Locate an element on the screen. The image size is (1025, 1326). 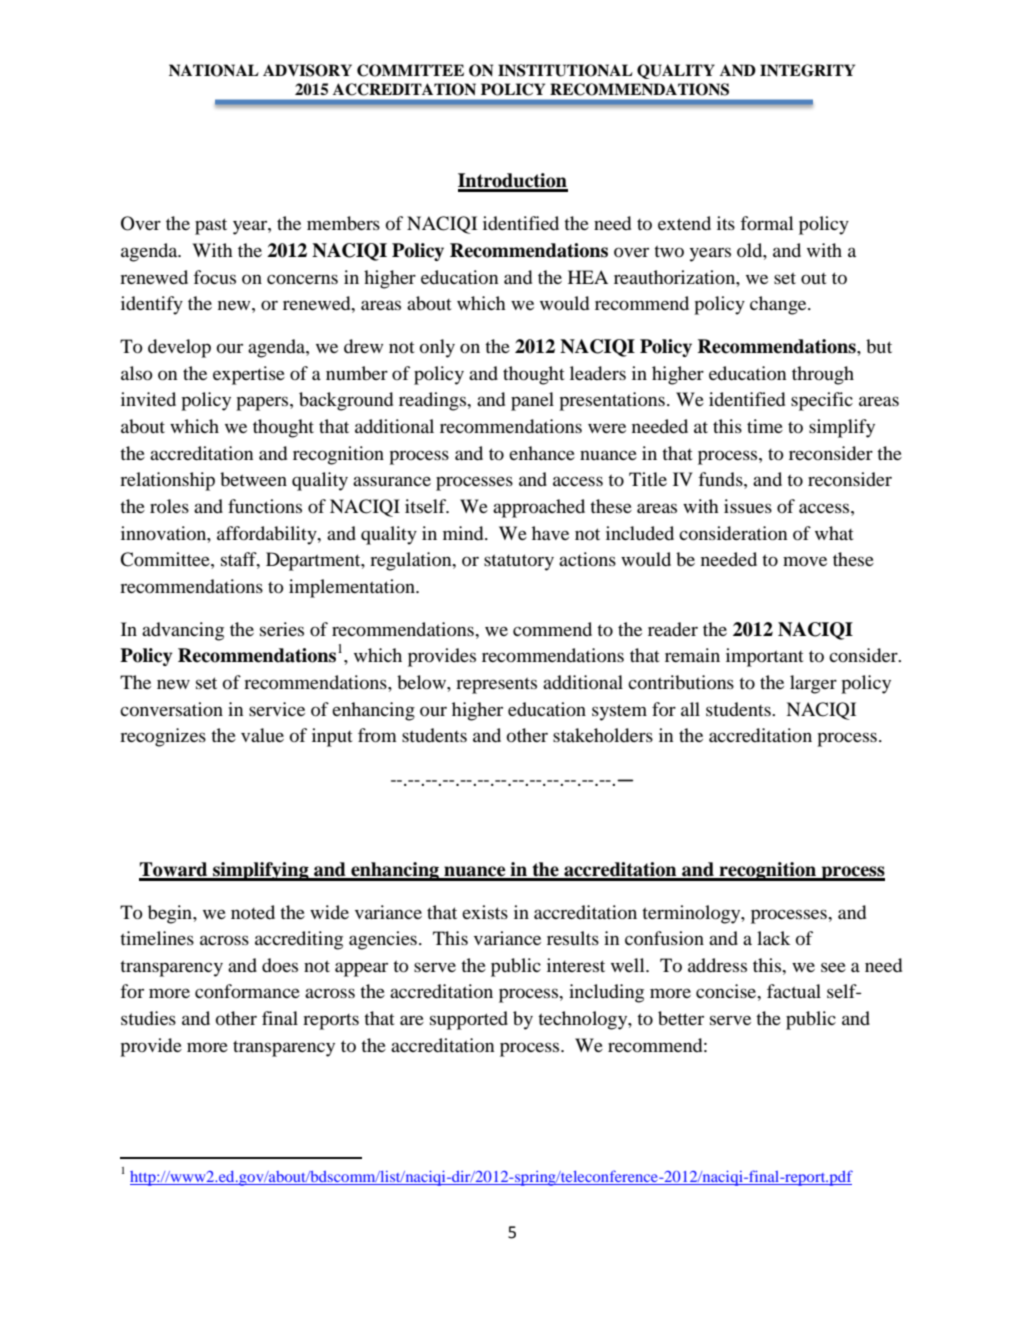
supported is located at coordinates (469, 1020).
